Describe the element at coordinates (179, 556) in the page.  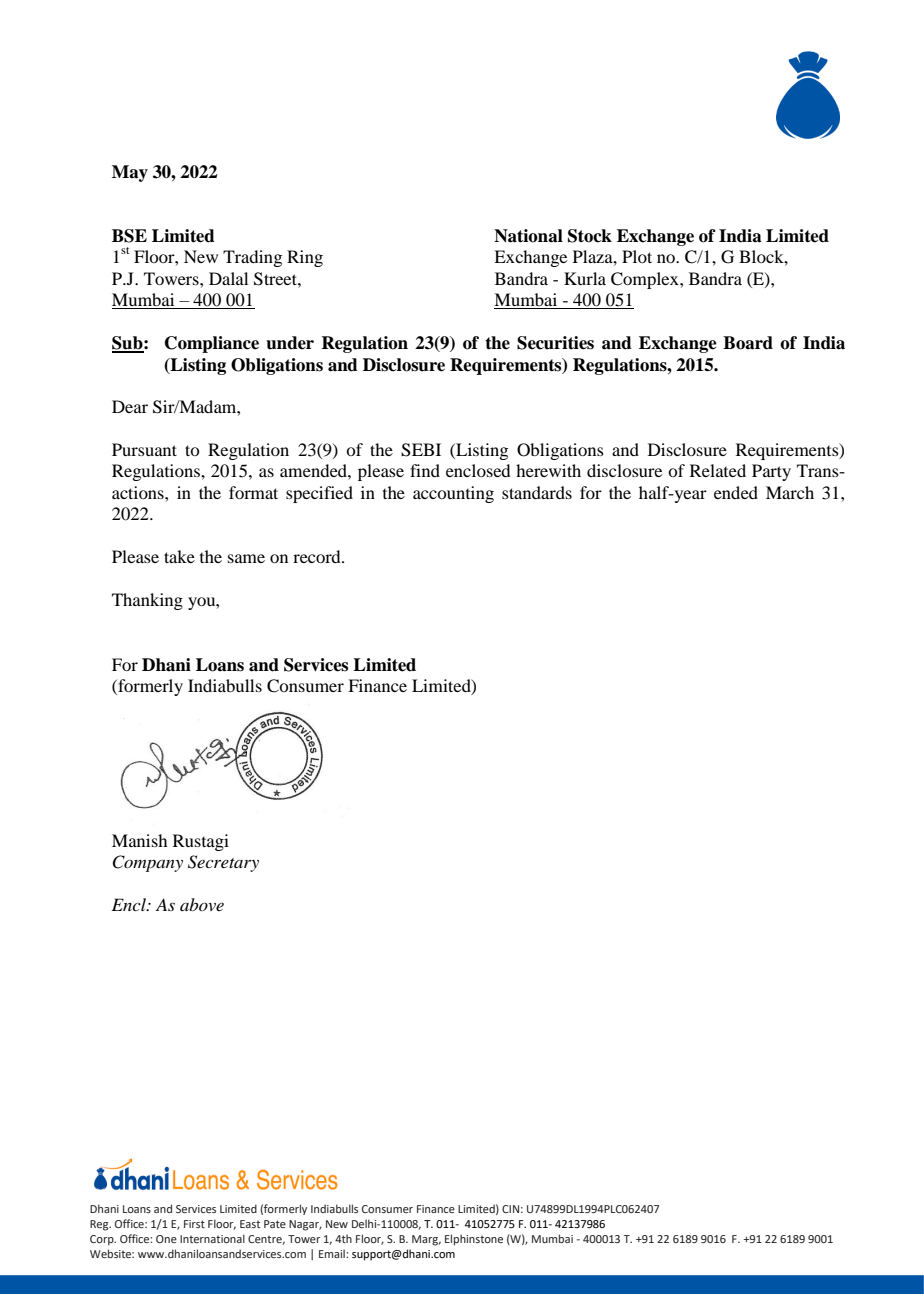
I see `take` at that location.
